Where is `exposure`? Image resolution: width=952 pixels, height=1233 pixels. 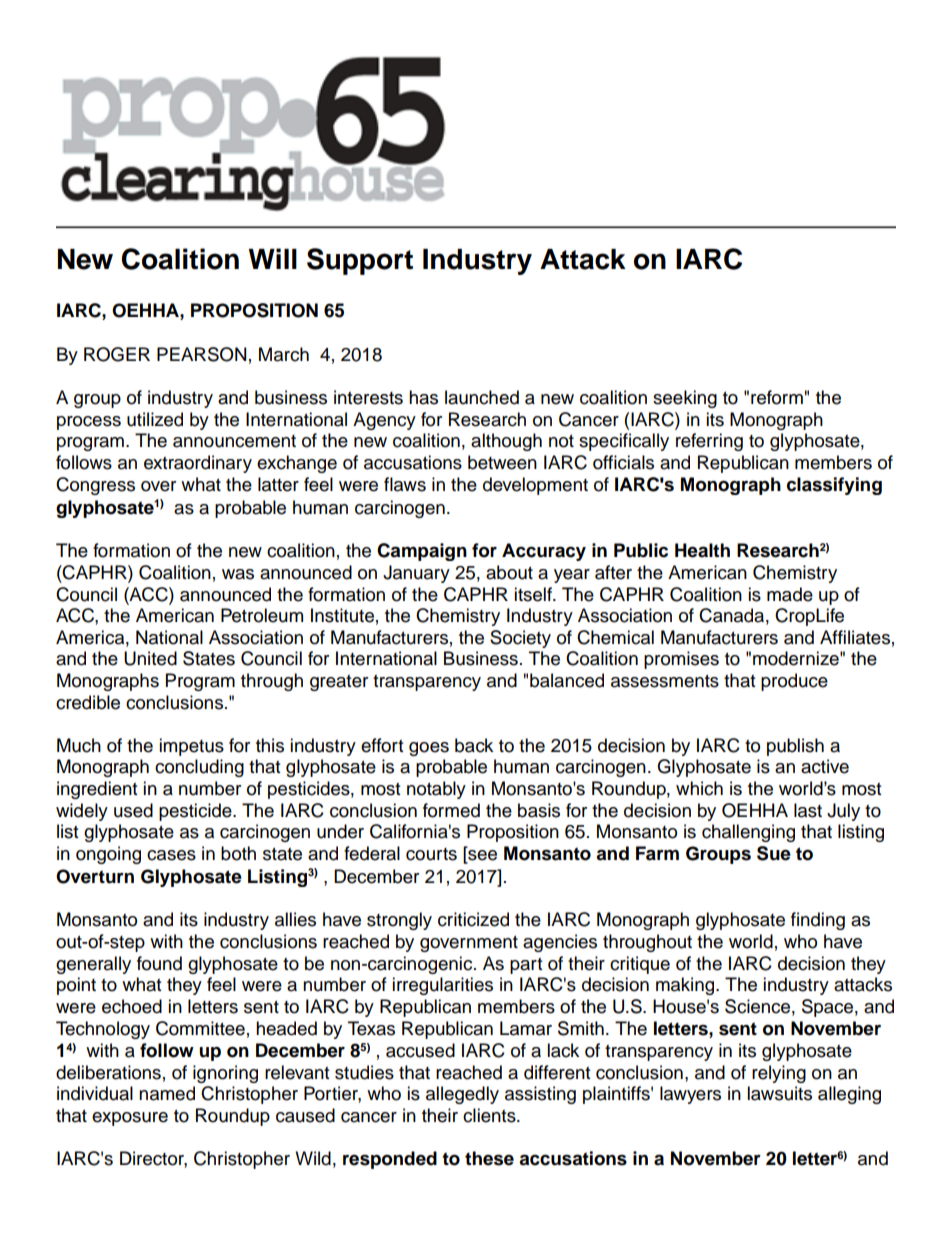 exposure is located at coordinates (130, 1119).
